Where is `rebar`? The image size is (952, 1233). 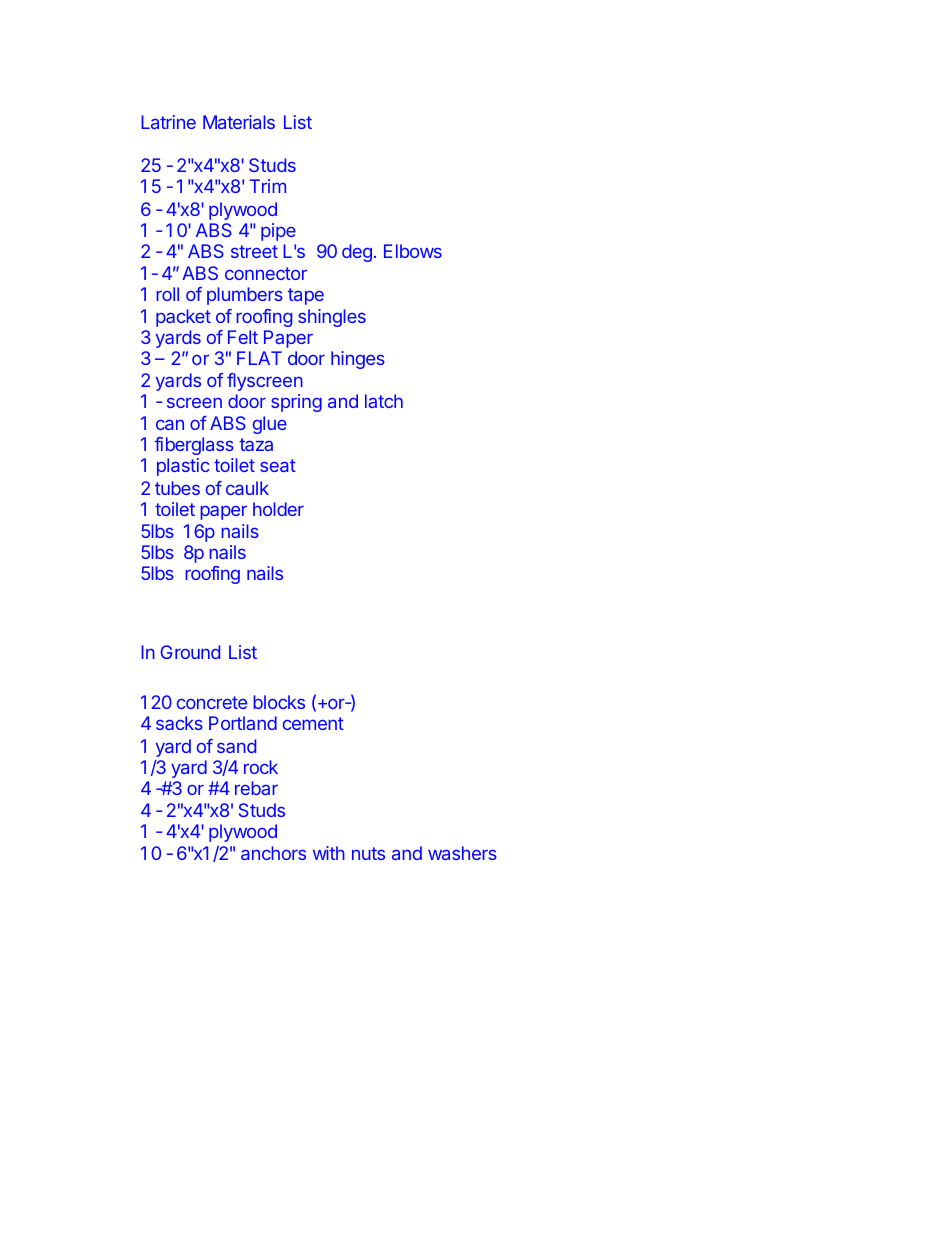
rebar is located at coordinates (256, 788).
